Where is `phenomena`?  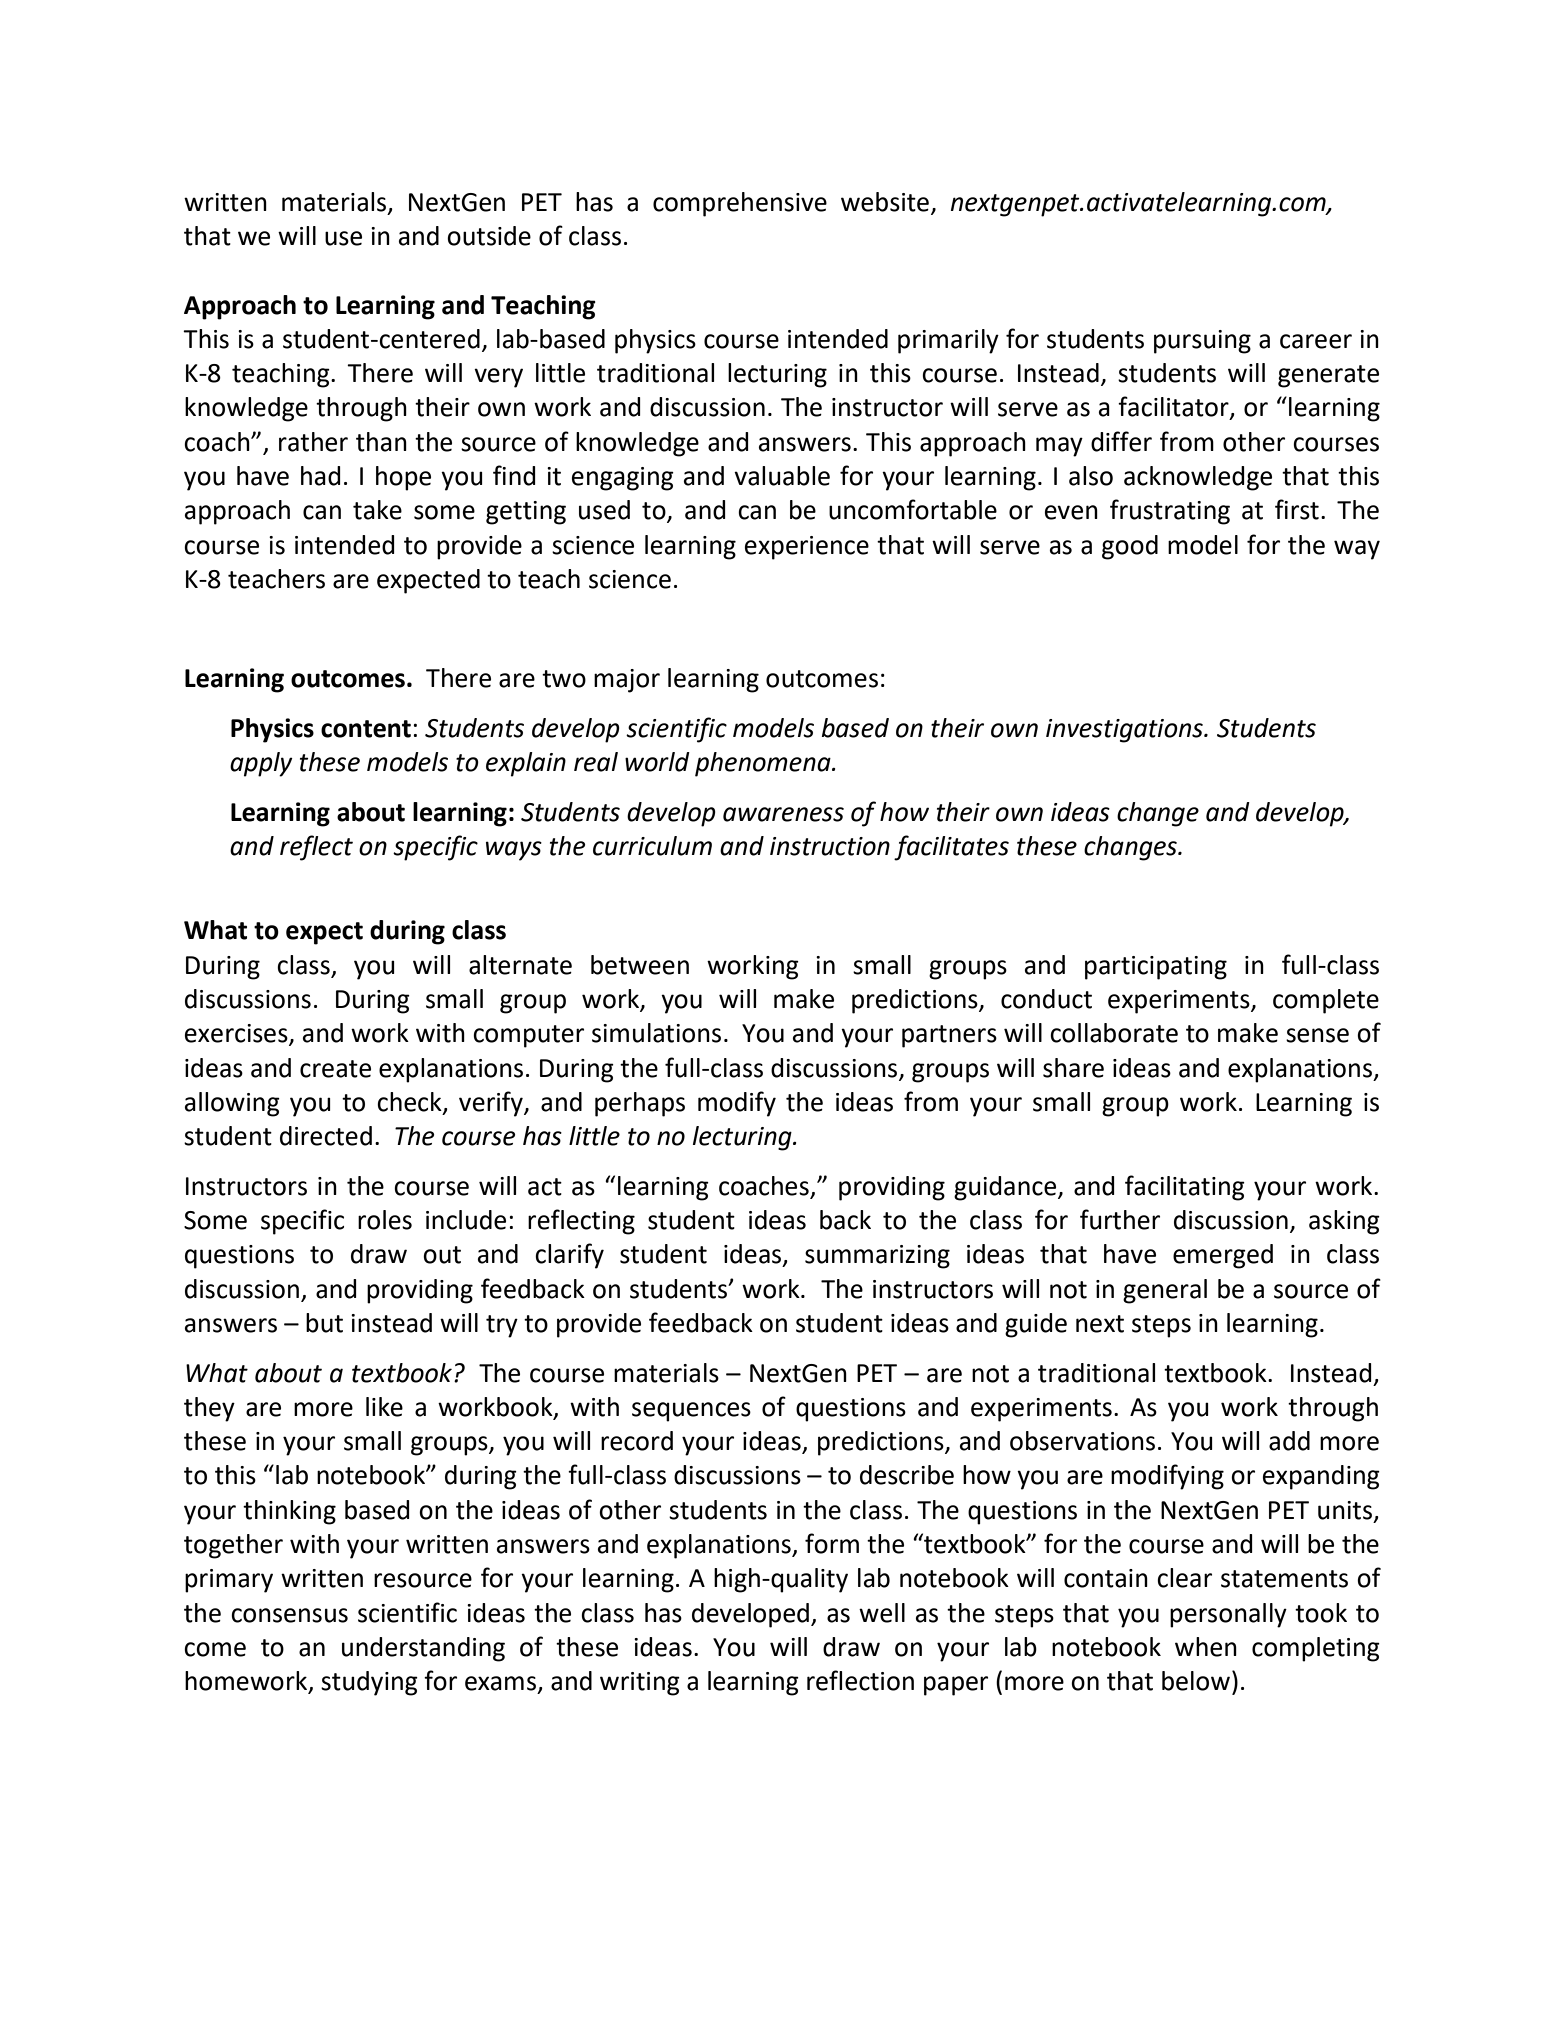
phenomena is located at coordinates (764, 764).
